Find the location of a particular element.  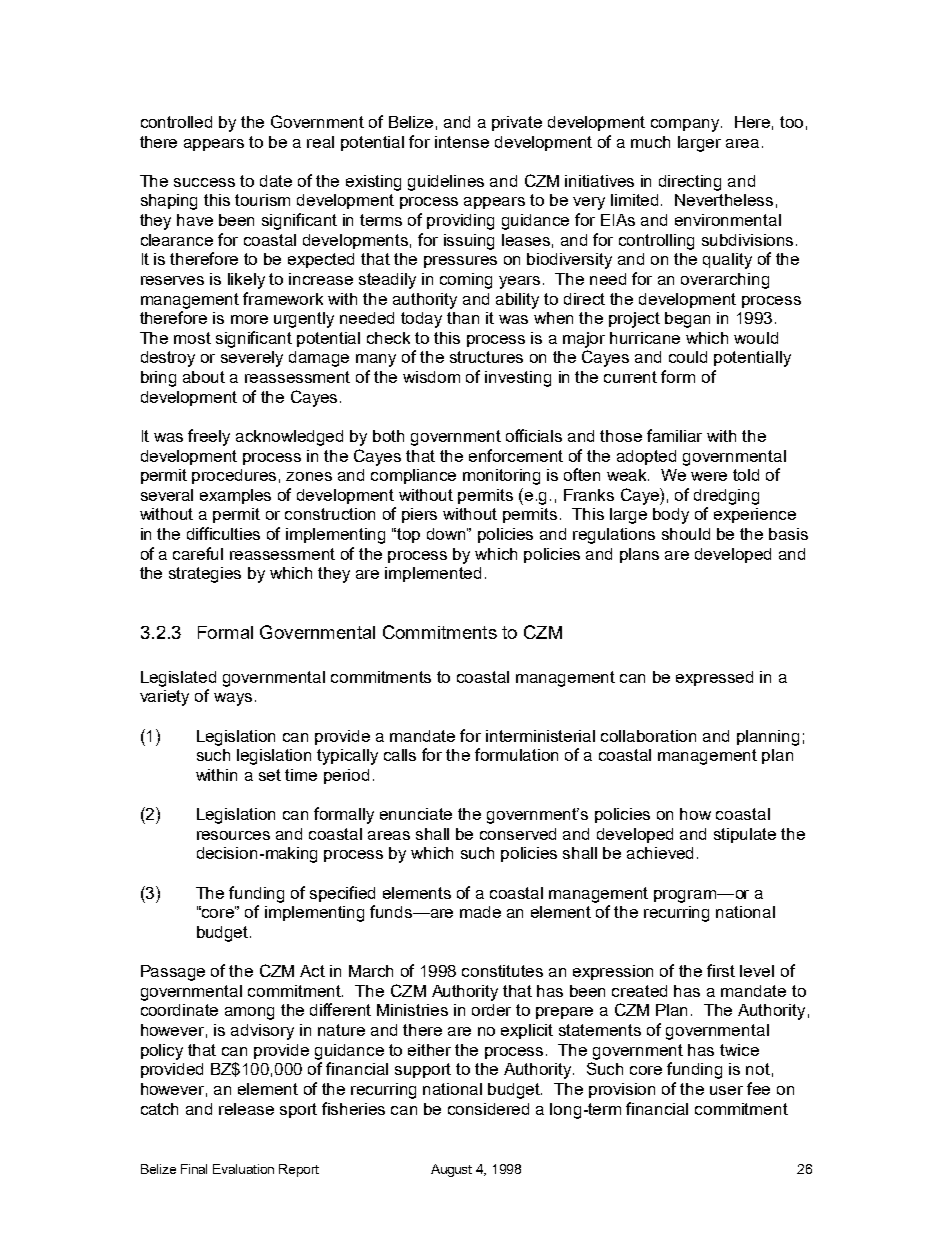

considered is located at coordinates (488, 1109).
